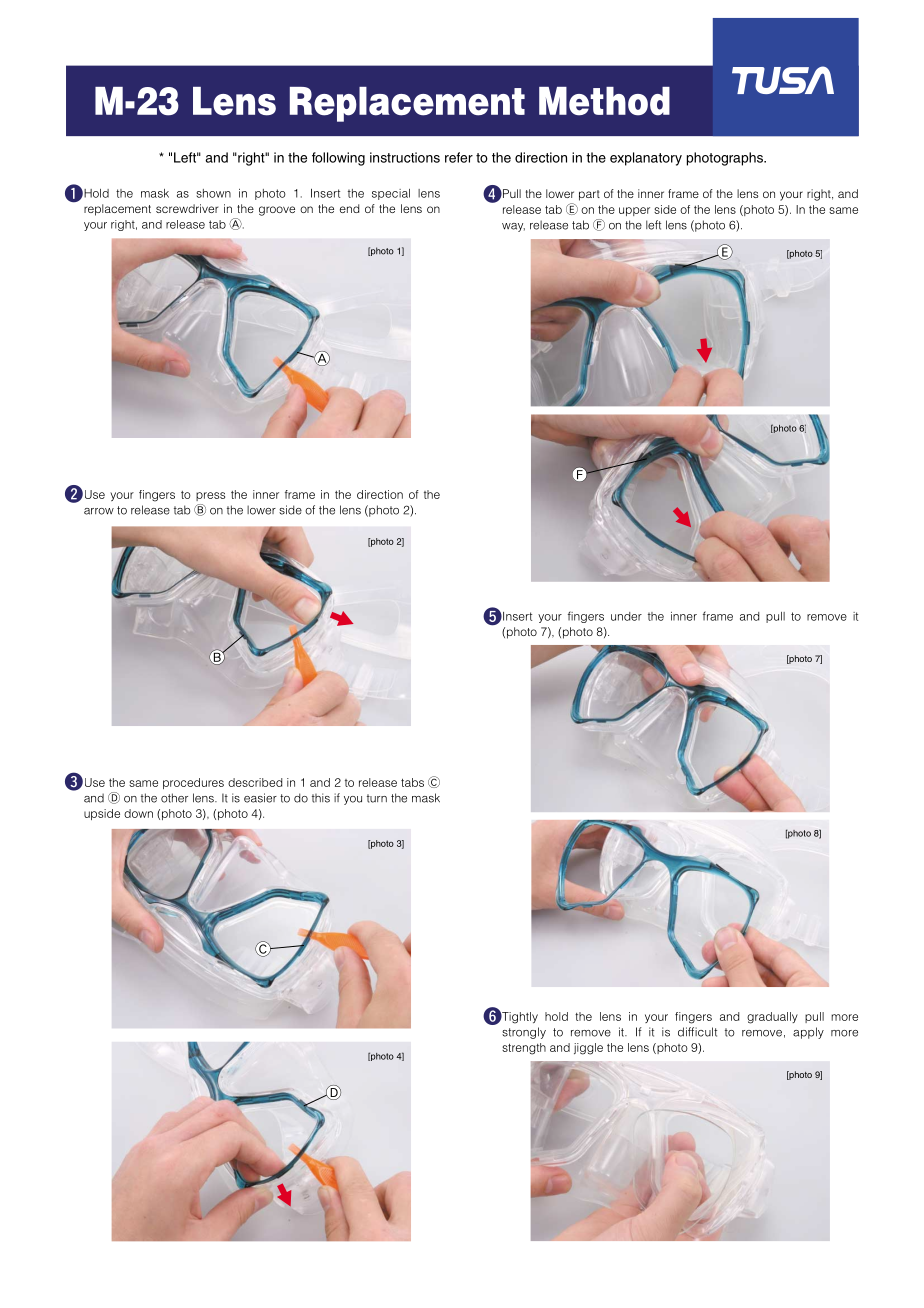 The height and width of the page is (1308, 924). I want to click on refer, so click(459, 157).
